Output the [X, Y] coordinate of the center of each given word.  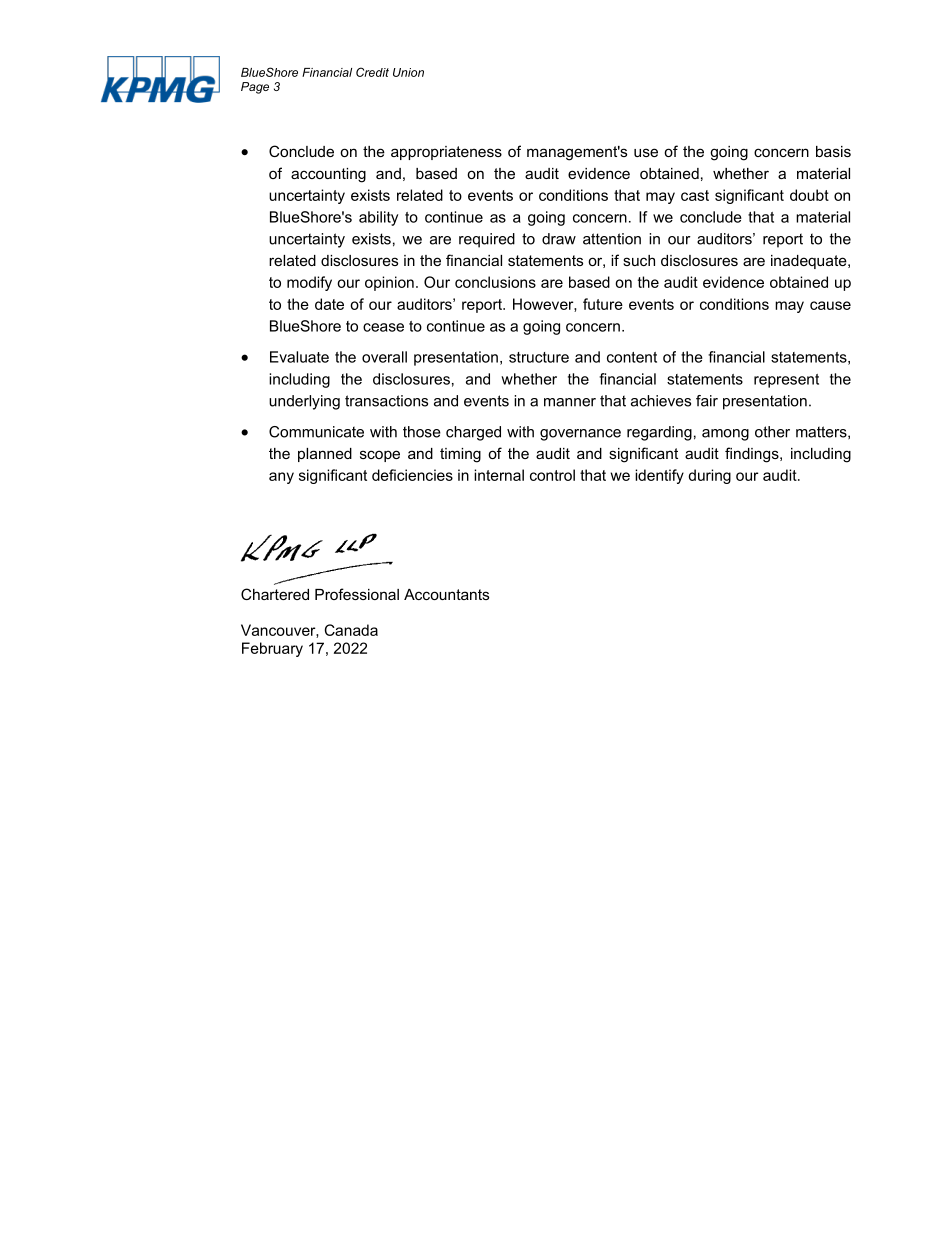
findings [753, 455]
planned [325, 455]
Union [408, 72]
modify [309, 283]
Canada [351, 630]
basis [833, 151]
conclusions [495, 282]
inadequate [810, 262]
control [552, 475]
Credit [372, 72]
